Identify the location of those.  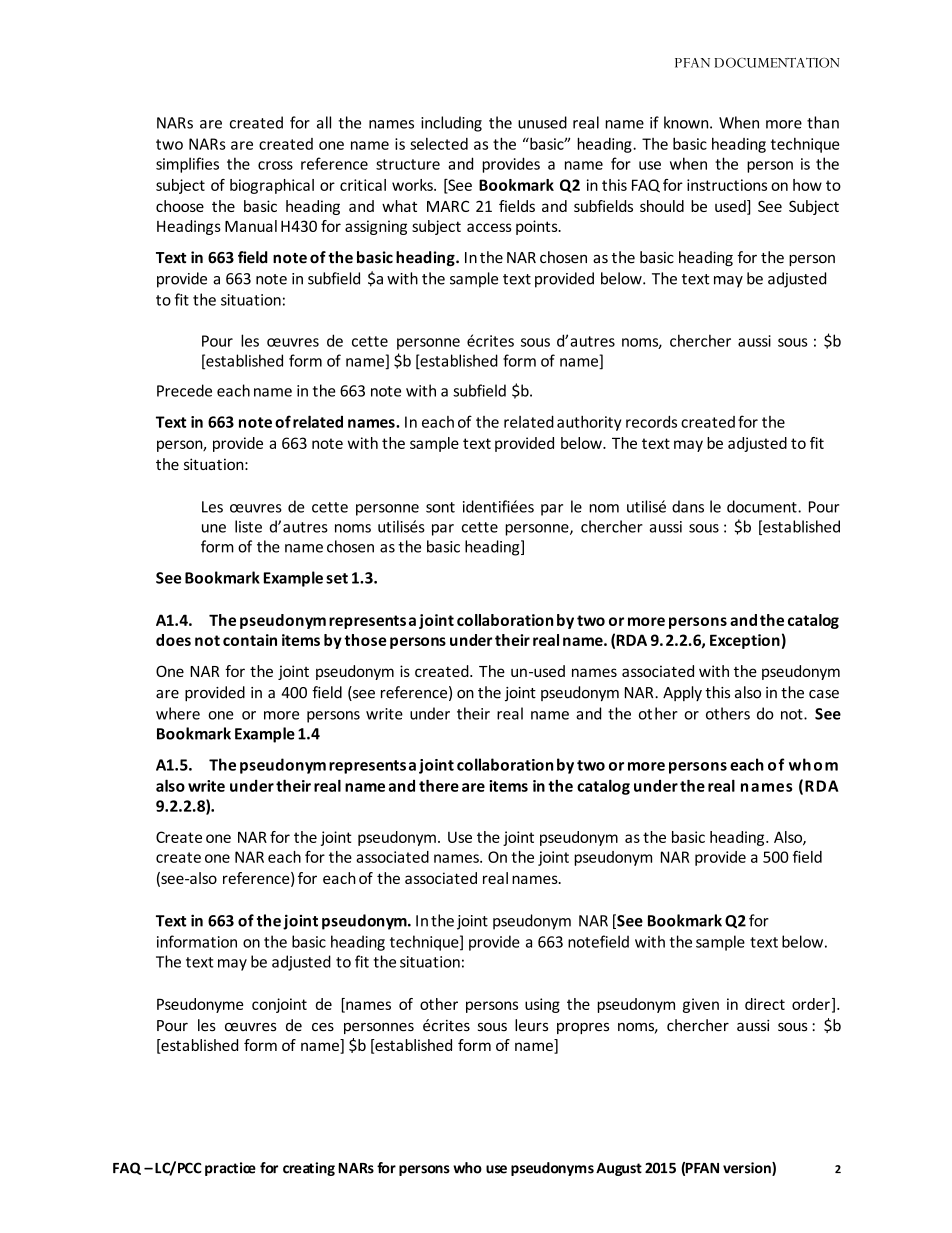
(365, 640).
